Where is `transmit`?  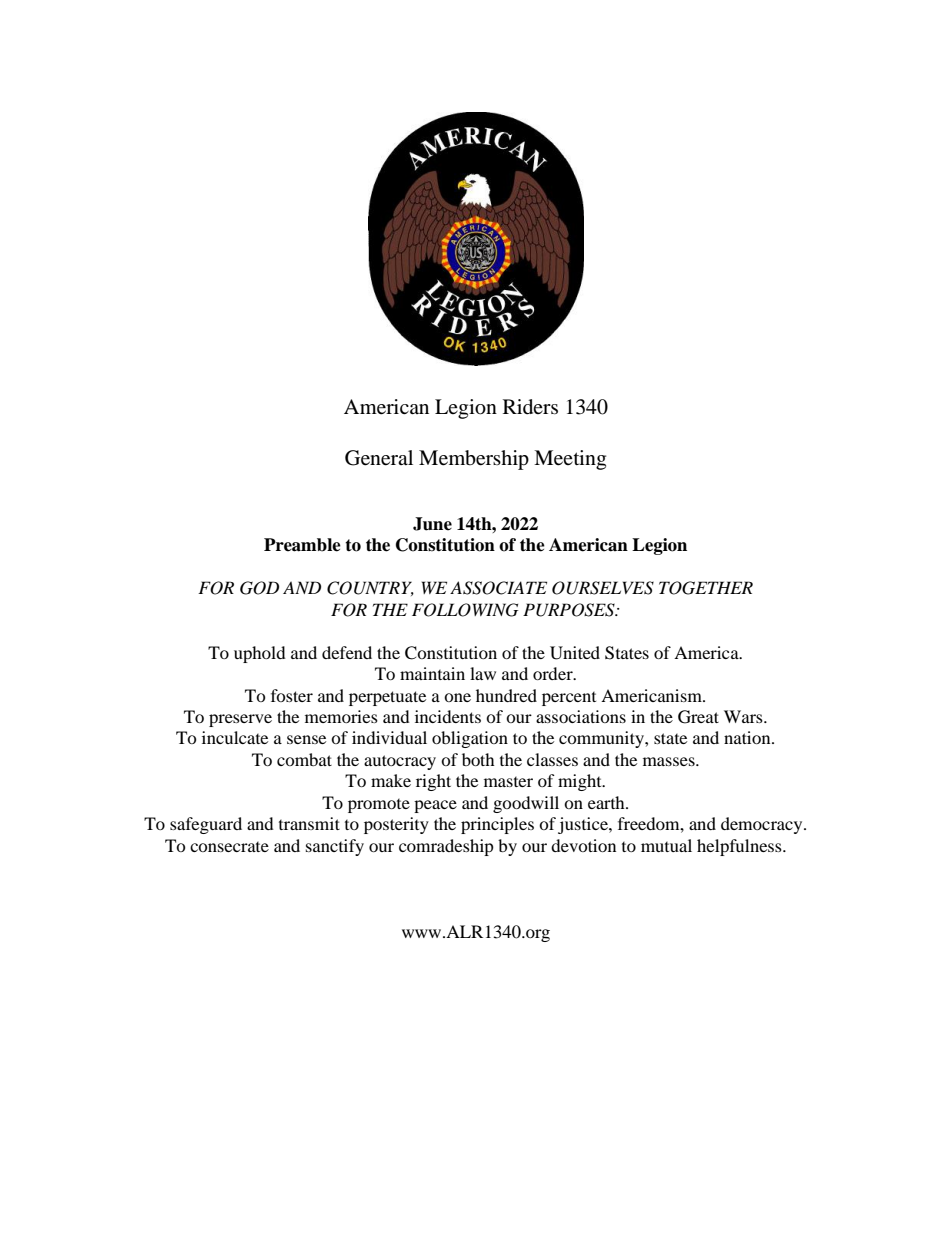 transmit is located at coordinates (309, 823).
